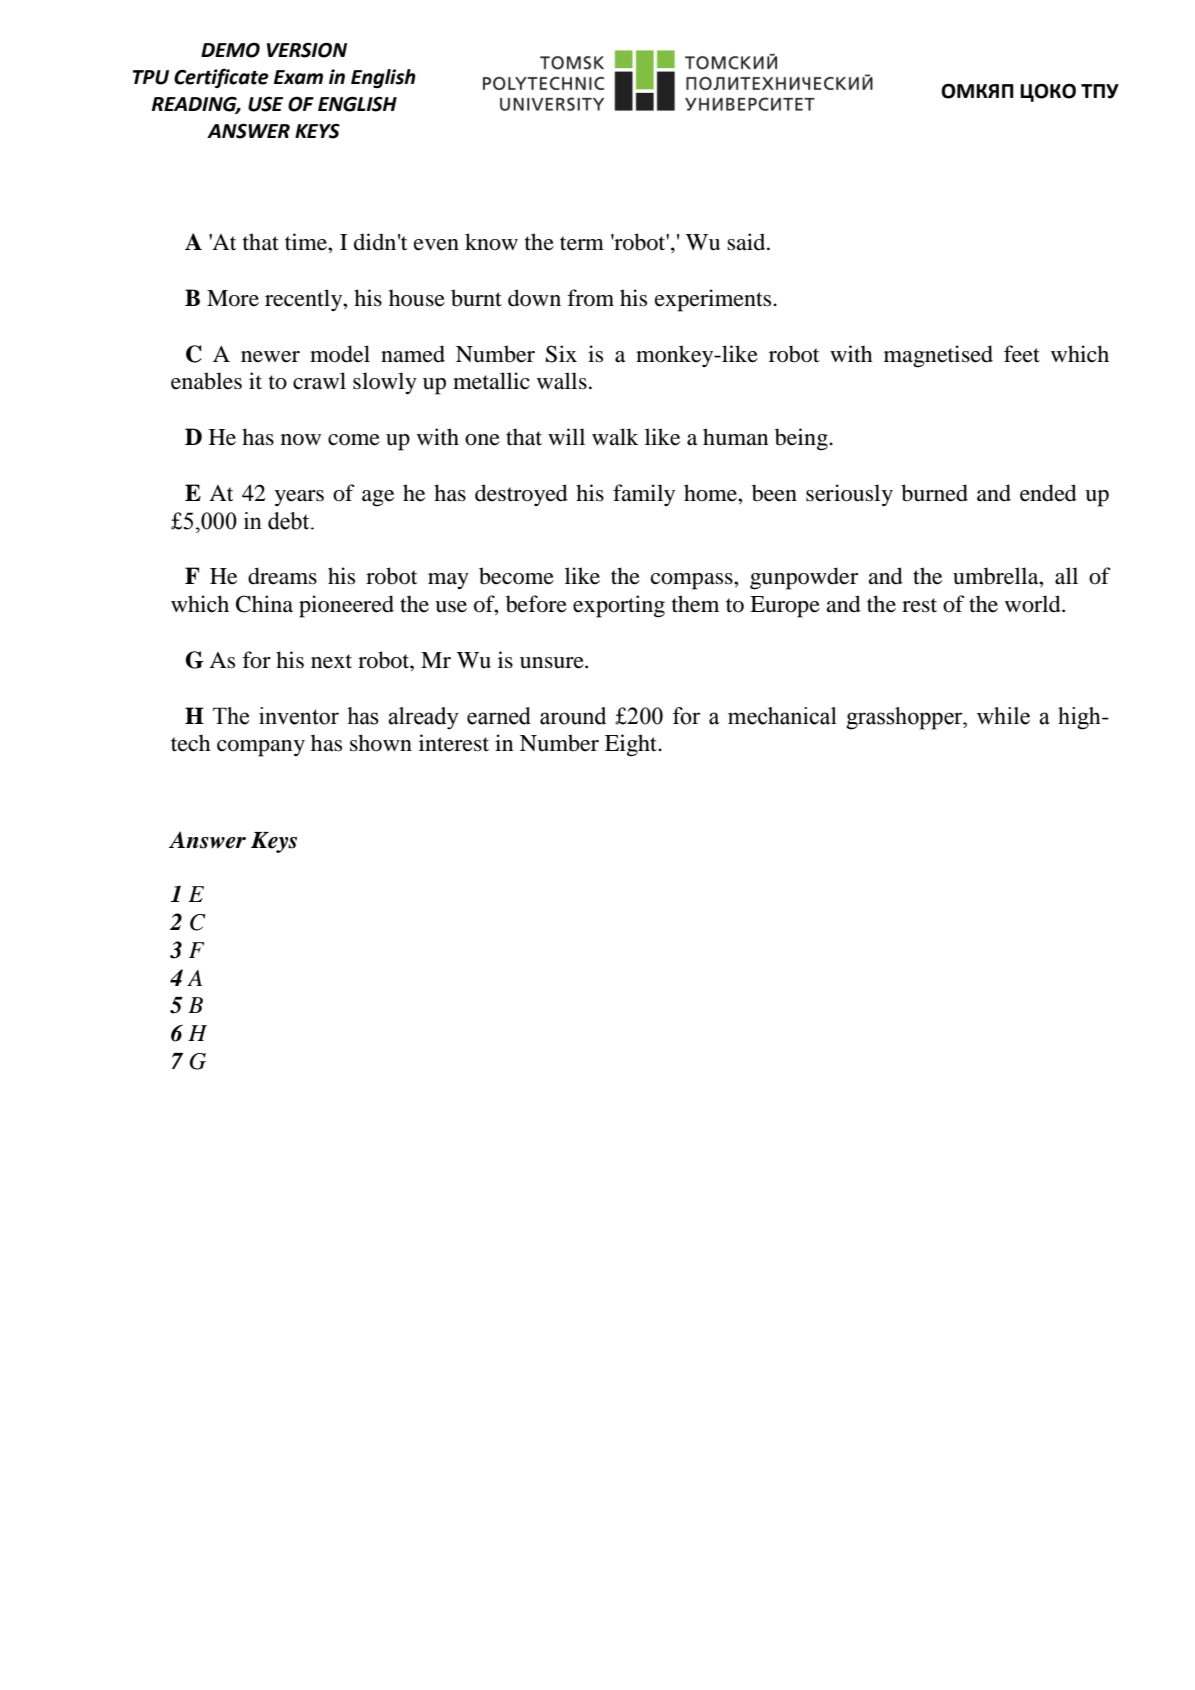  Describe the element at coordinates (206, 381) in the screenshot. I see `enables` at that location.
